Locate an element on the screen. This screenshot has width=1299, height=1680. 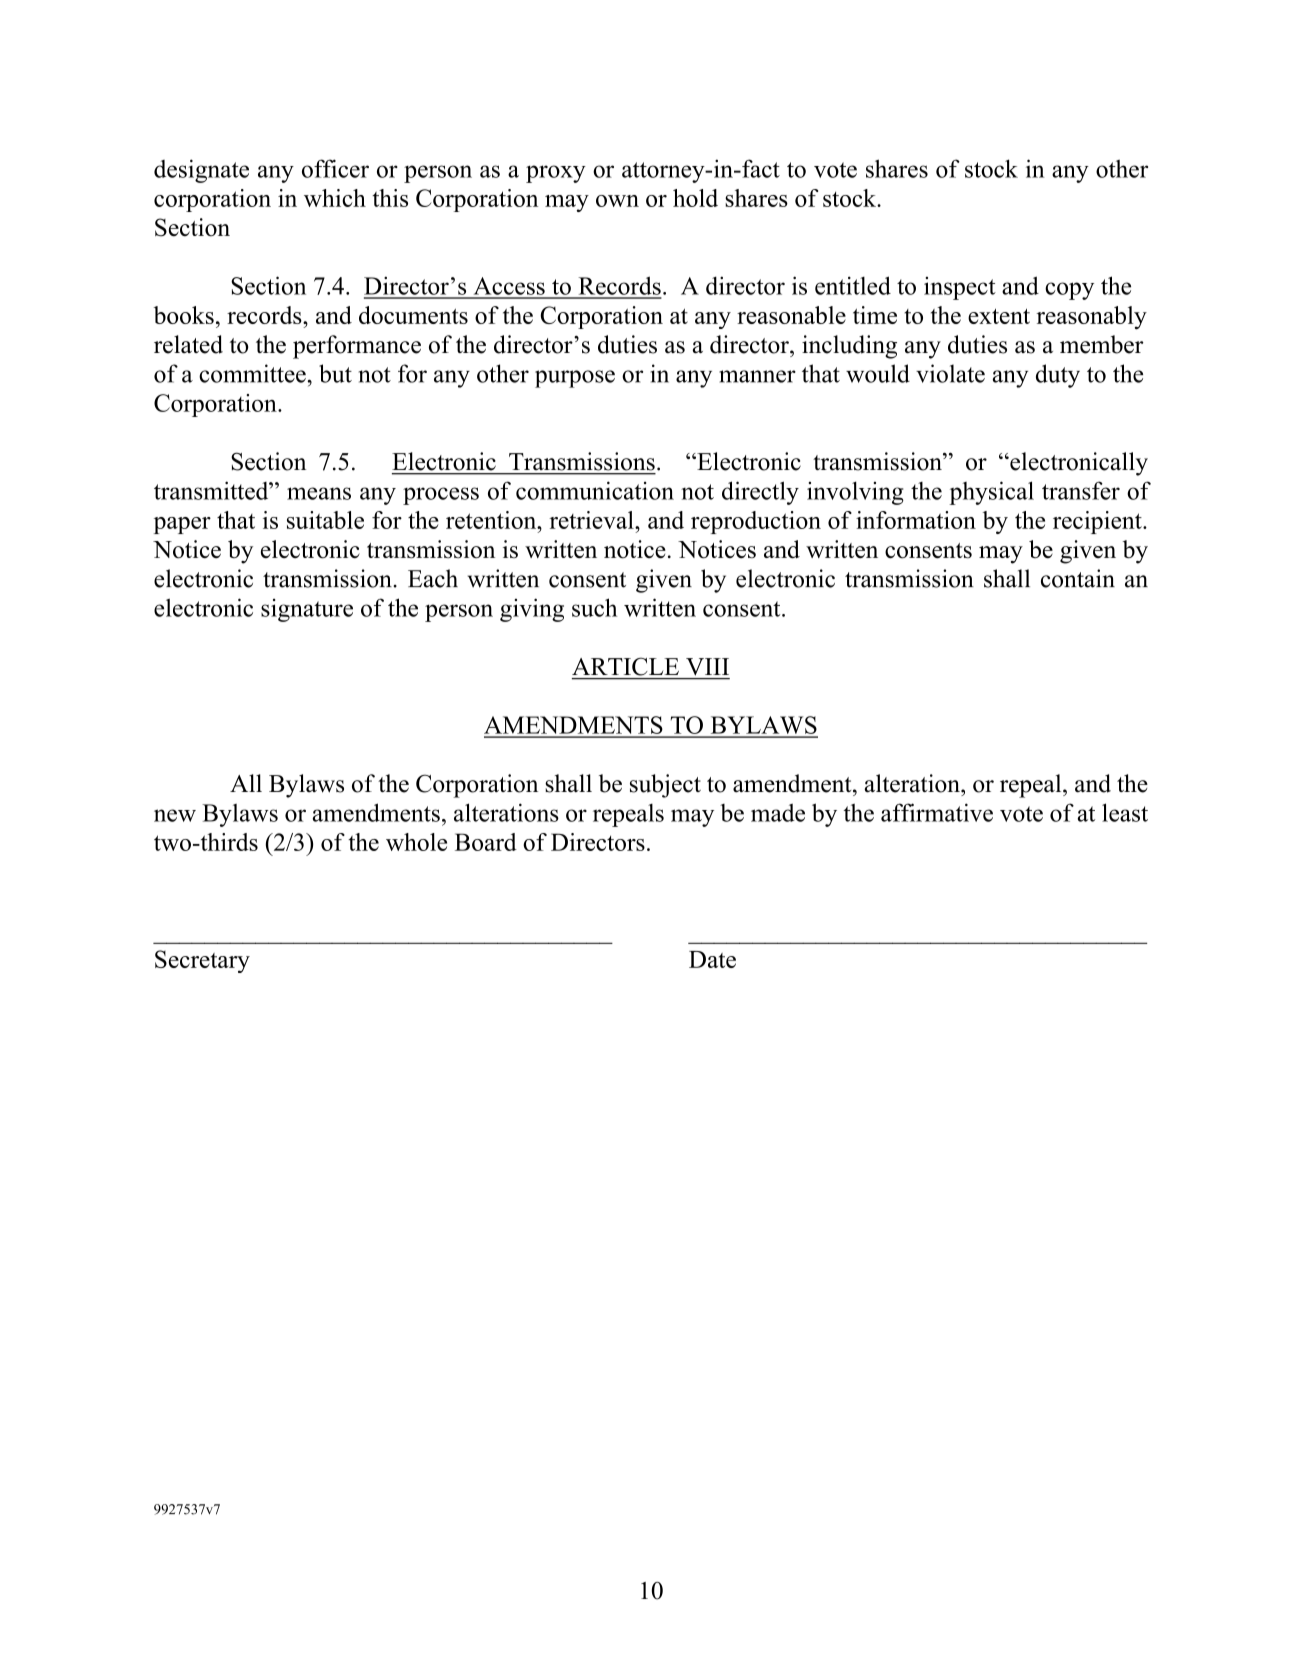
Secretary is located at coordinates (202, 961).
